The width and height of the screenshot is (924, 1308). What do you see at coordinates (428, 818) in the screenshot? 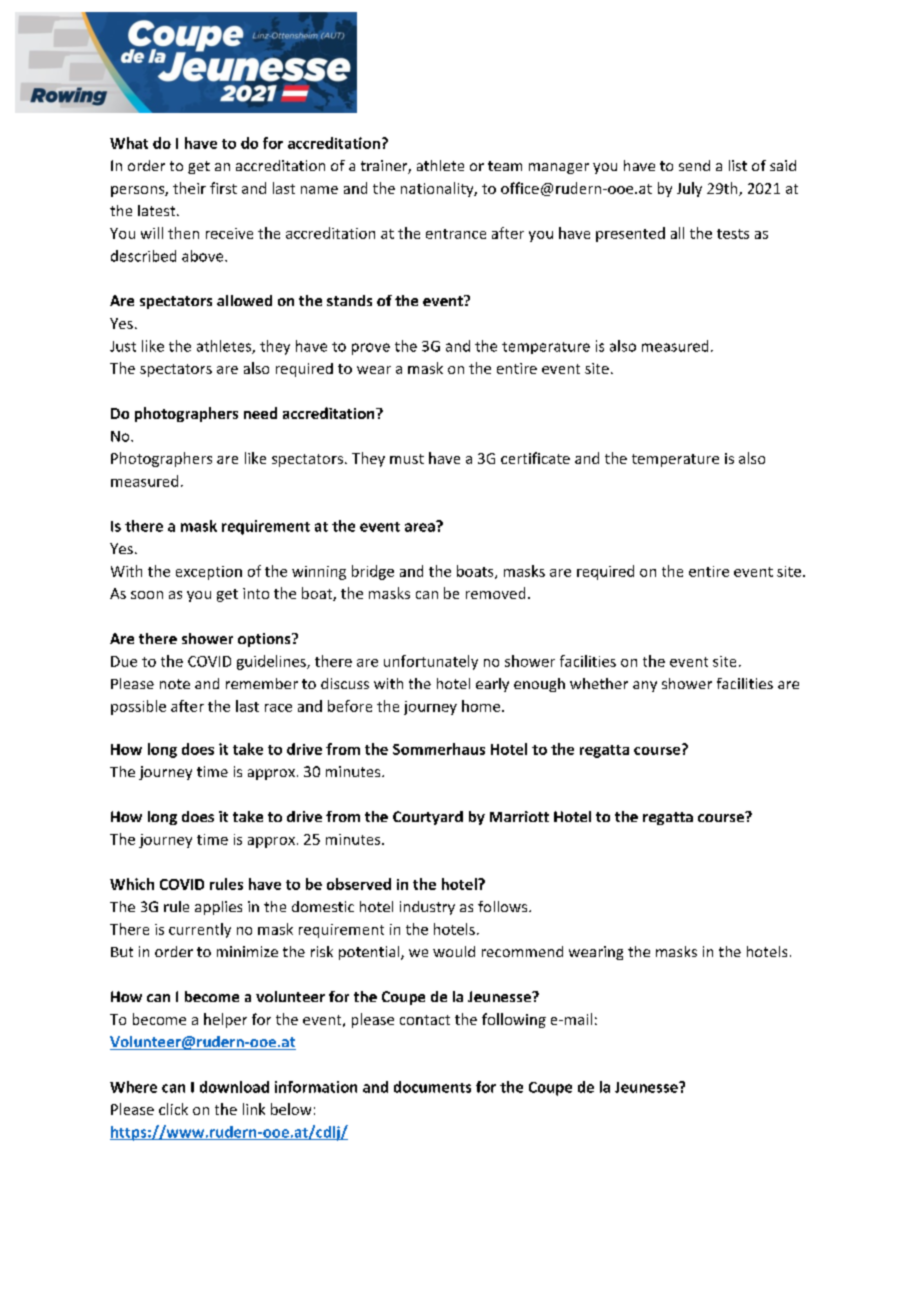
I see `Courtyard` at bounding box center [428, 818].
